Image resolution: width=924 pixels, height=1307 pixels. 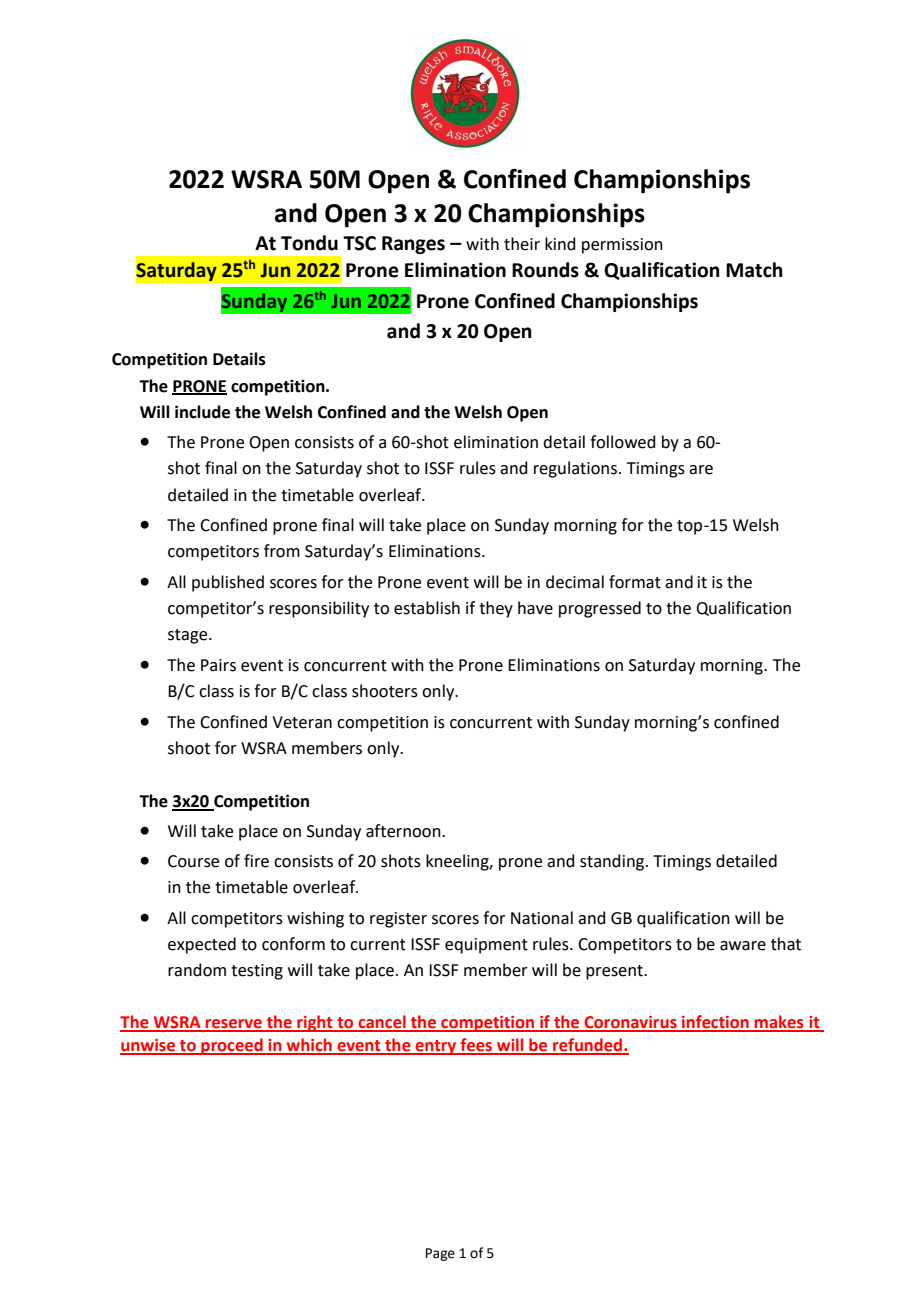 I want to click on Veteran, so click(x=302, y=722).
